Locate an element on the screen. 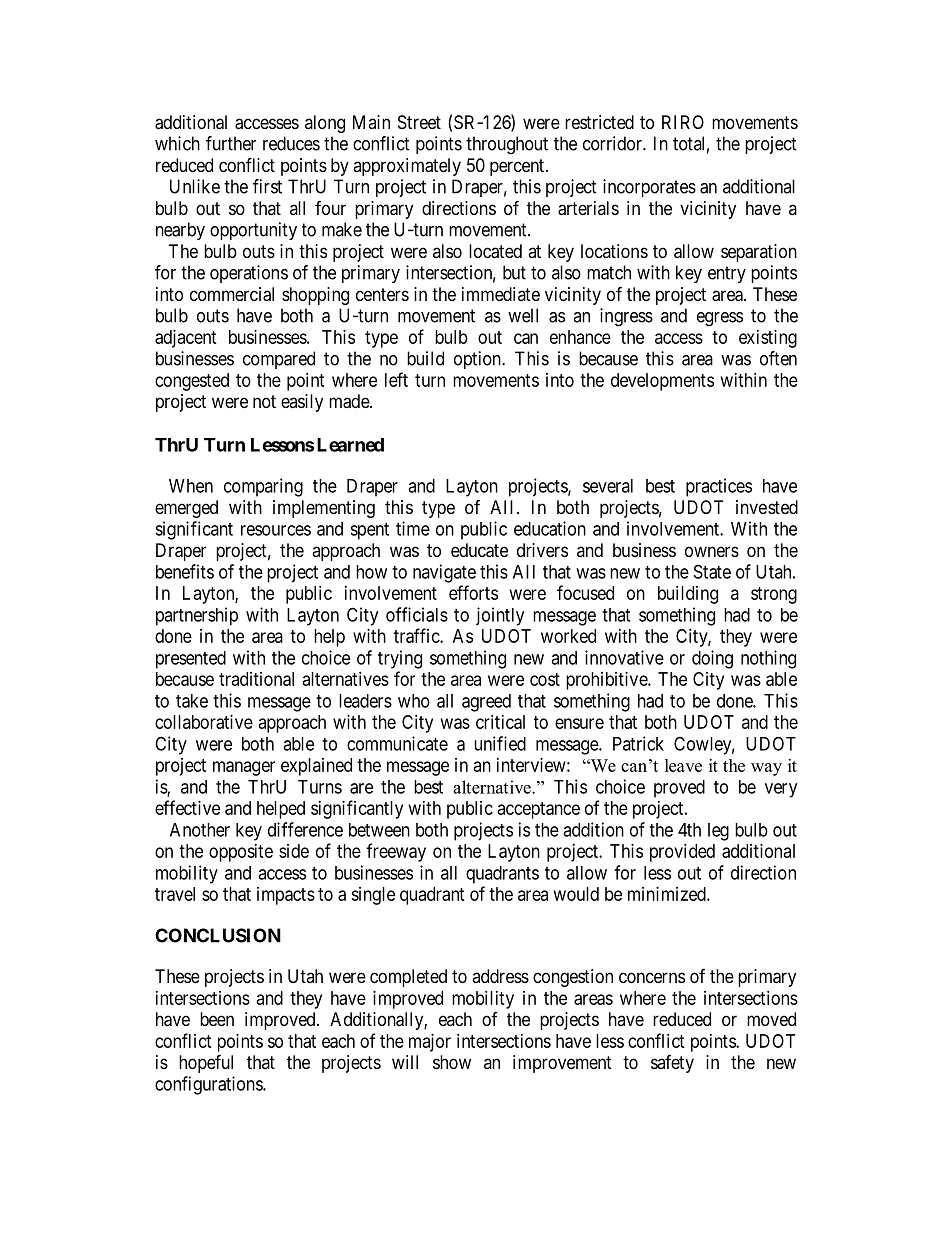  safety is located at coordinates (672, 1064).
